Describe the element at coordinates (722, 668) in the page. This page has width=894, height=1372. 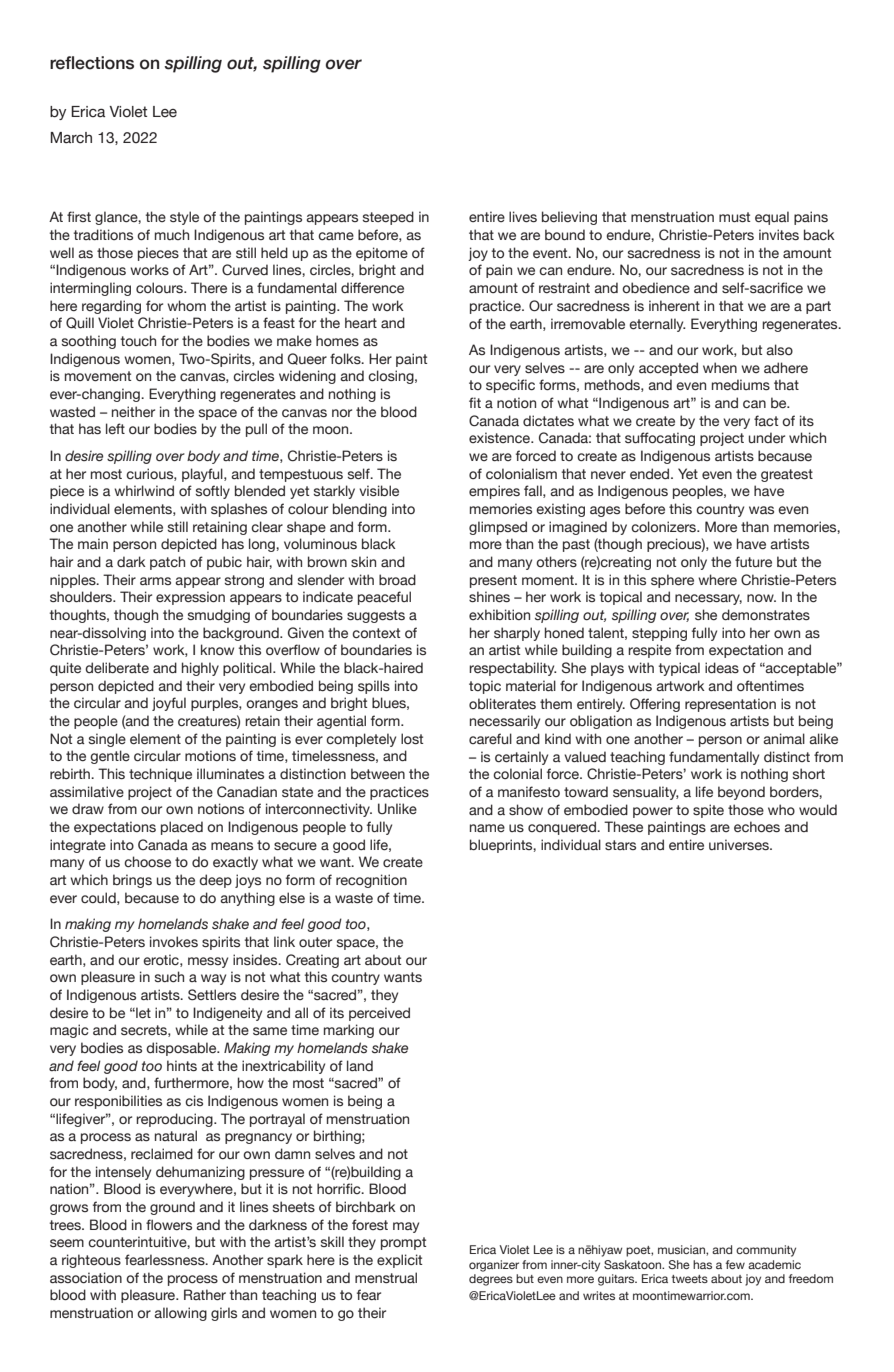
I see `ideas` at that location.
